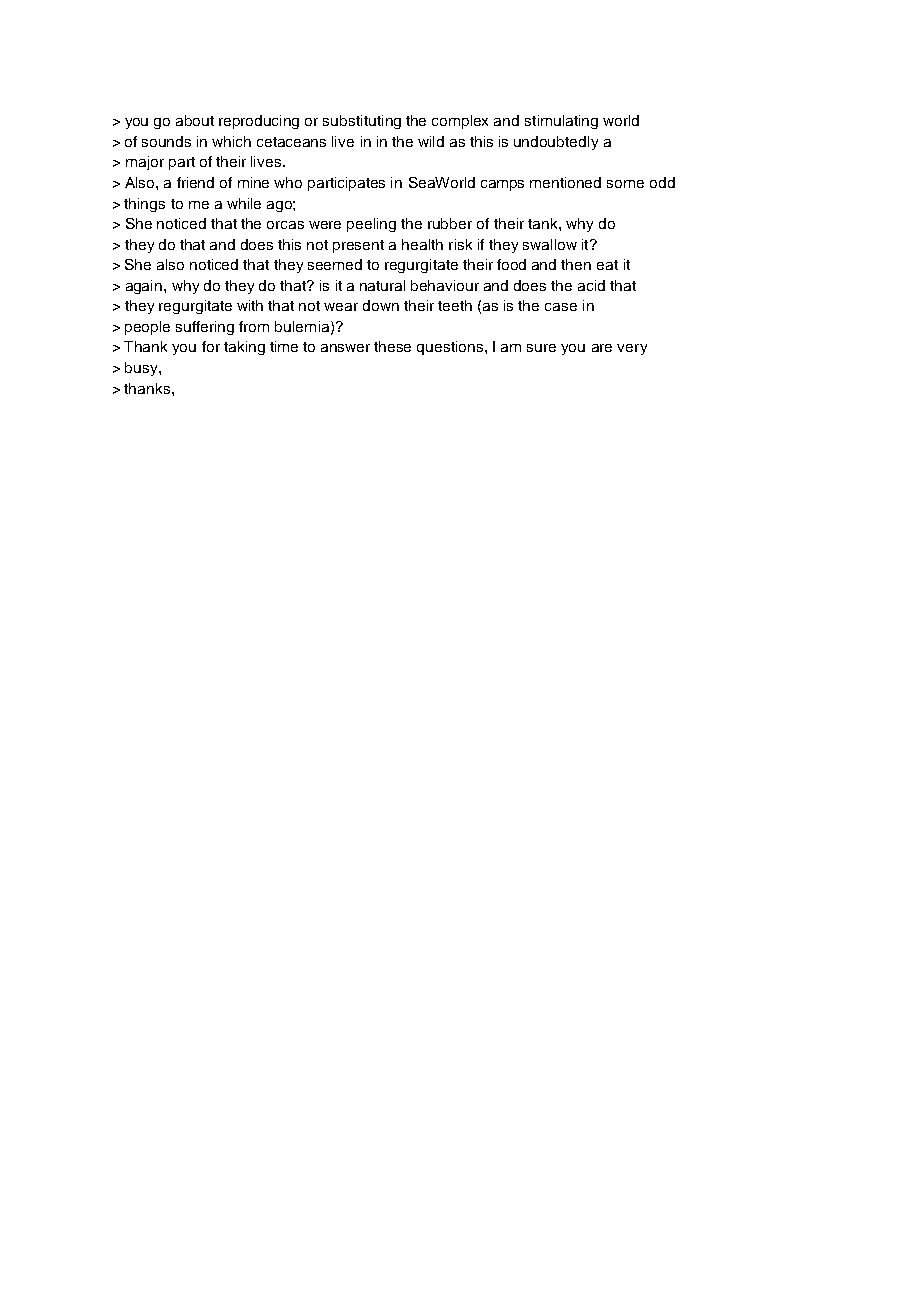 This document has height=1308, width=924. Describe the element at coordinates (422, 244) in the document. I see `health` at that location.
